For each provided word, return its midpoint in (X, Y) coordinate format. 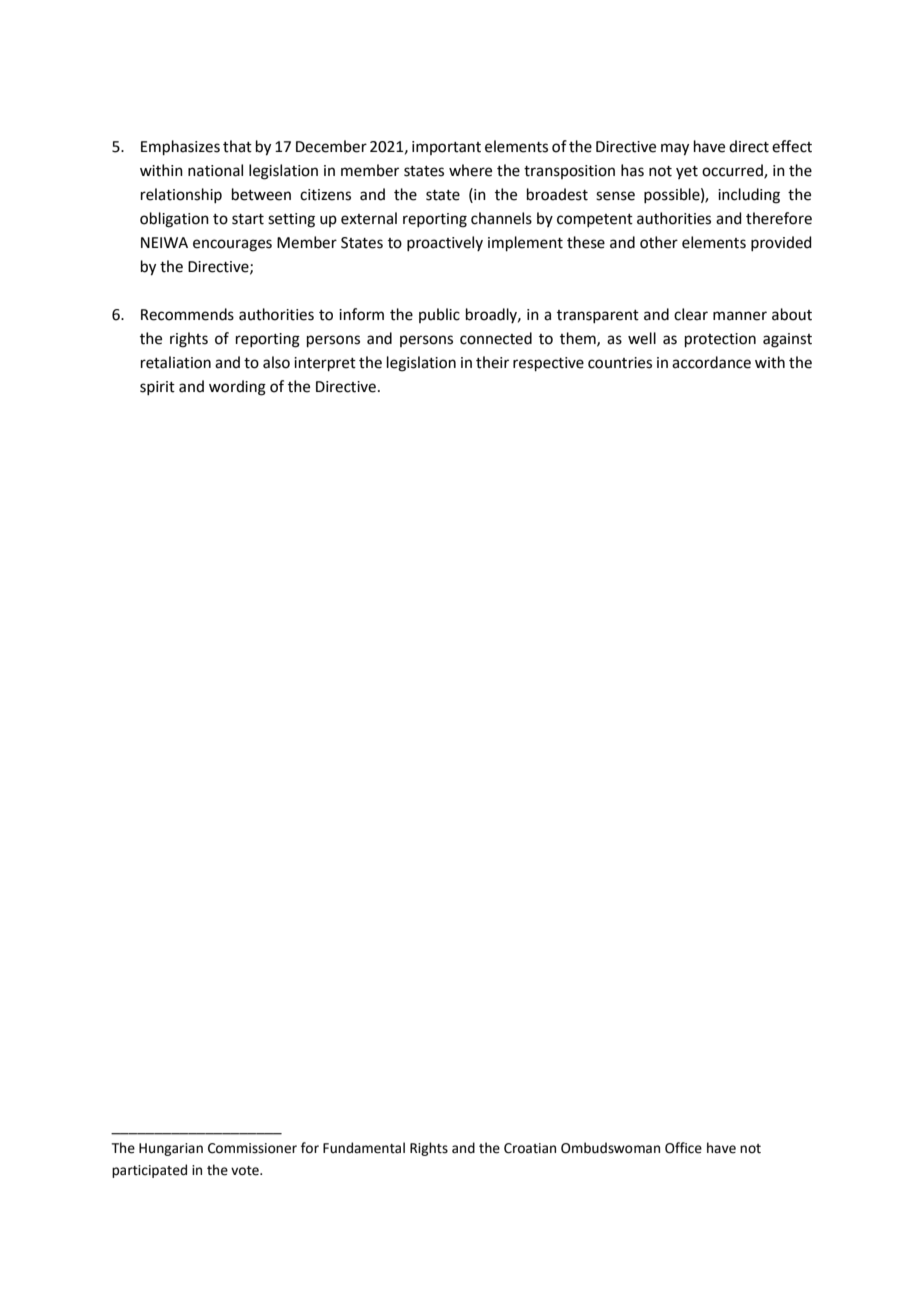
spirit (157, 388)
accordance (711, 362)
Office (683, 1148)
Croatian (530, 1148)
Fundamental (364, 1148)
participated (149, 1171)
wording (237, 388)
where (470, 170)
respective (548, 364)
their (492, 362)
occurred (733, 171)
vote (246, 1171)
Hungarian (171, 1149)
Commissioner (252, 1148)
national (215, 170)
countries (620, 363)
